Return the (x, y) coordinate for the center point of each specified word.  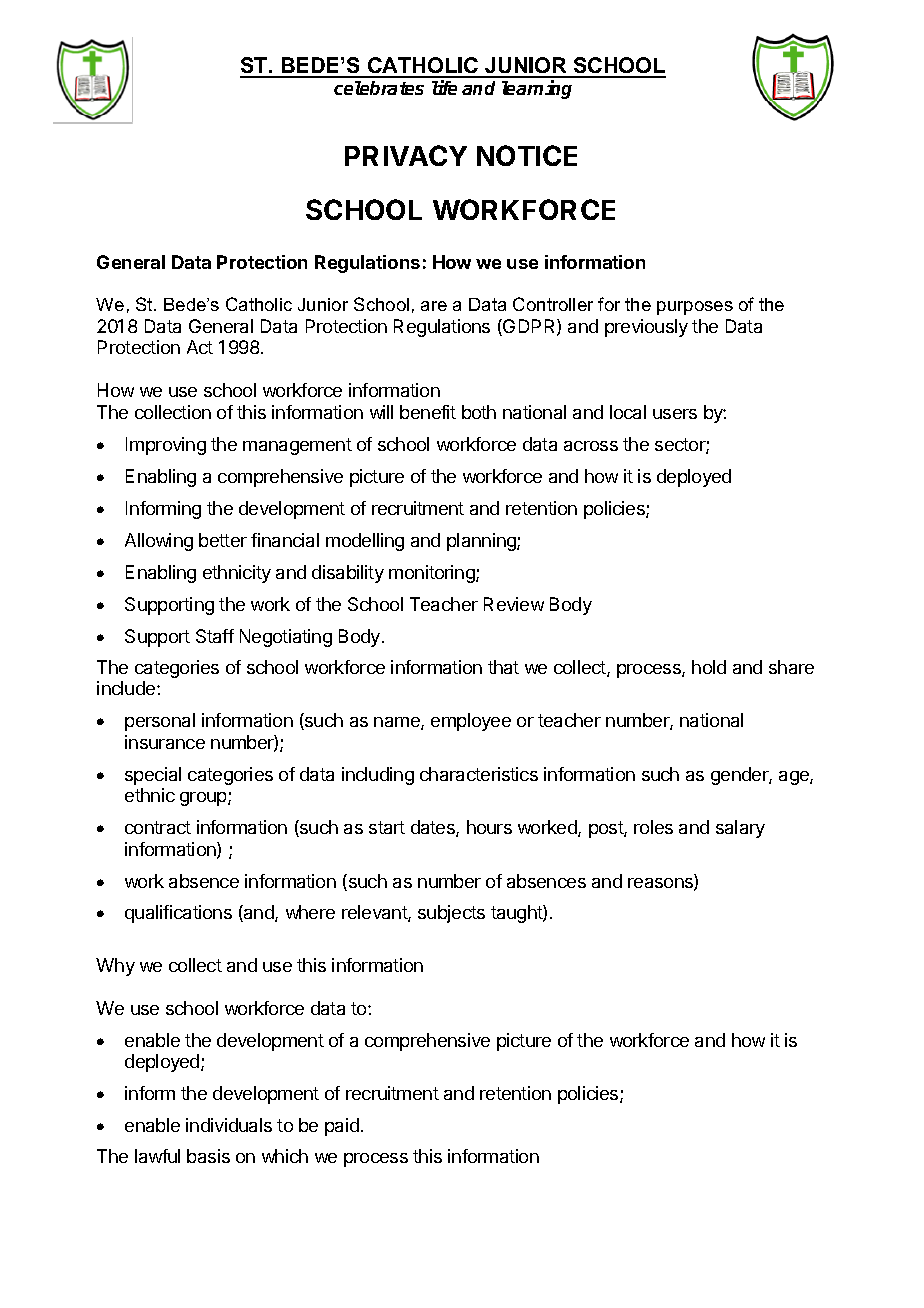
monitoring (433, 574)
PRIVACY (406, 155)
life (444, 87)
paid (342, 1127)
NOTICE (527, 155)
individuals (229, 1125)
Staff (215, 636)
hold (709, 667)
